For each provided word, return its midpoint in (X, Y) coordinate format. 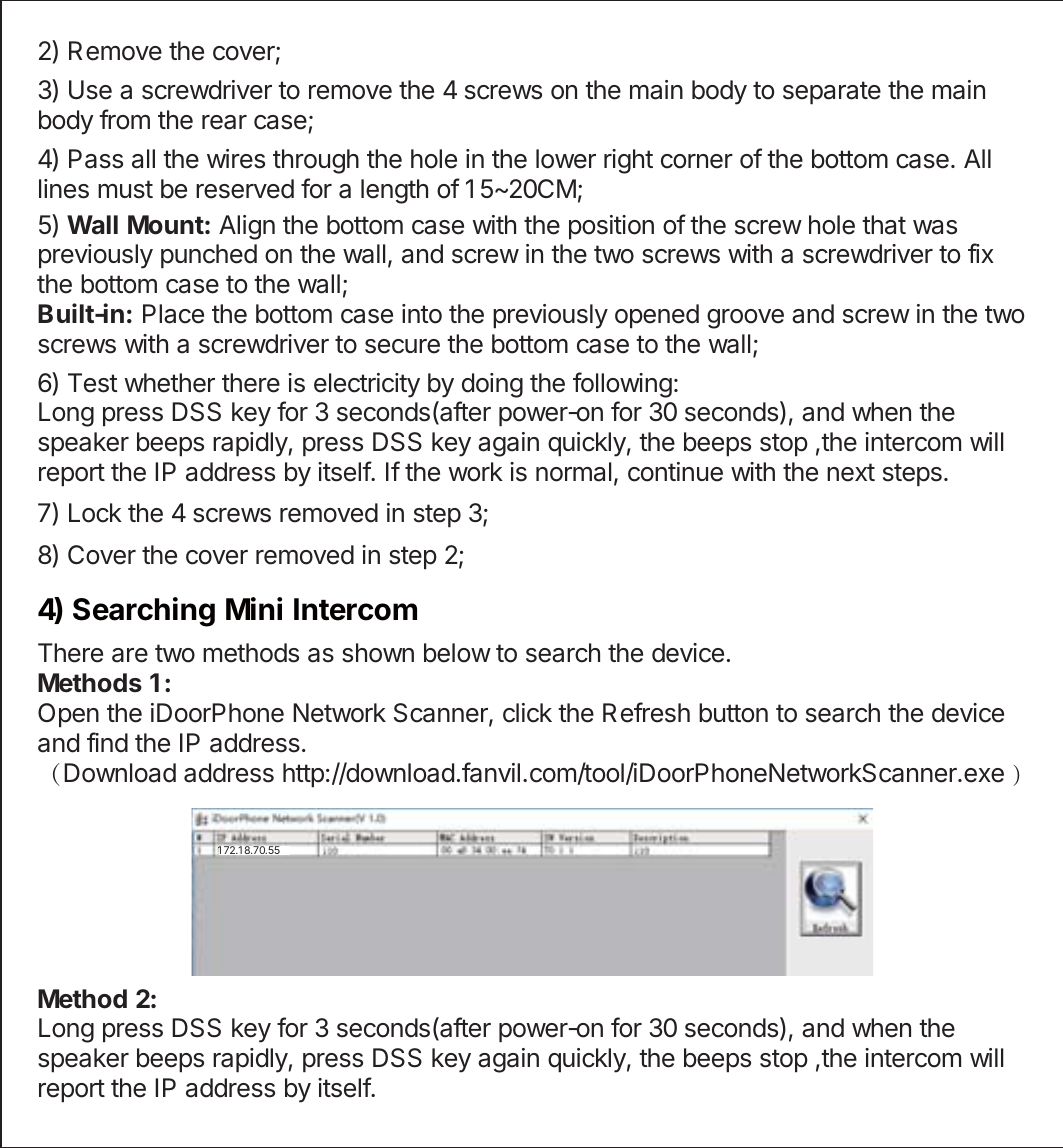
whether (169, 383)
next (851, 472)
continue (675, 472)
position (611, 227)
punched (209, 256)
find (107, 742)
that (884, 225)
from (124, 119)
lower (566, 159)
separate (832, 92)
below (457, 653)
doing (492, 385)
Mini (254, 608)
